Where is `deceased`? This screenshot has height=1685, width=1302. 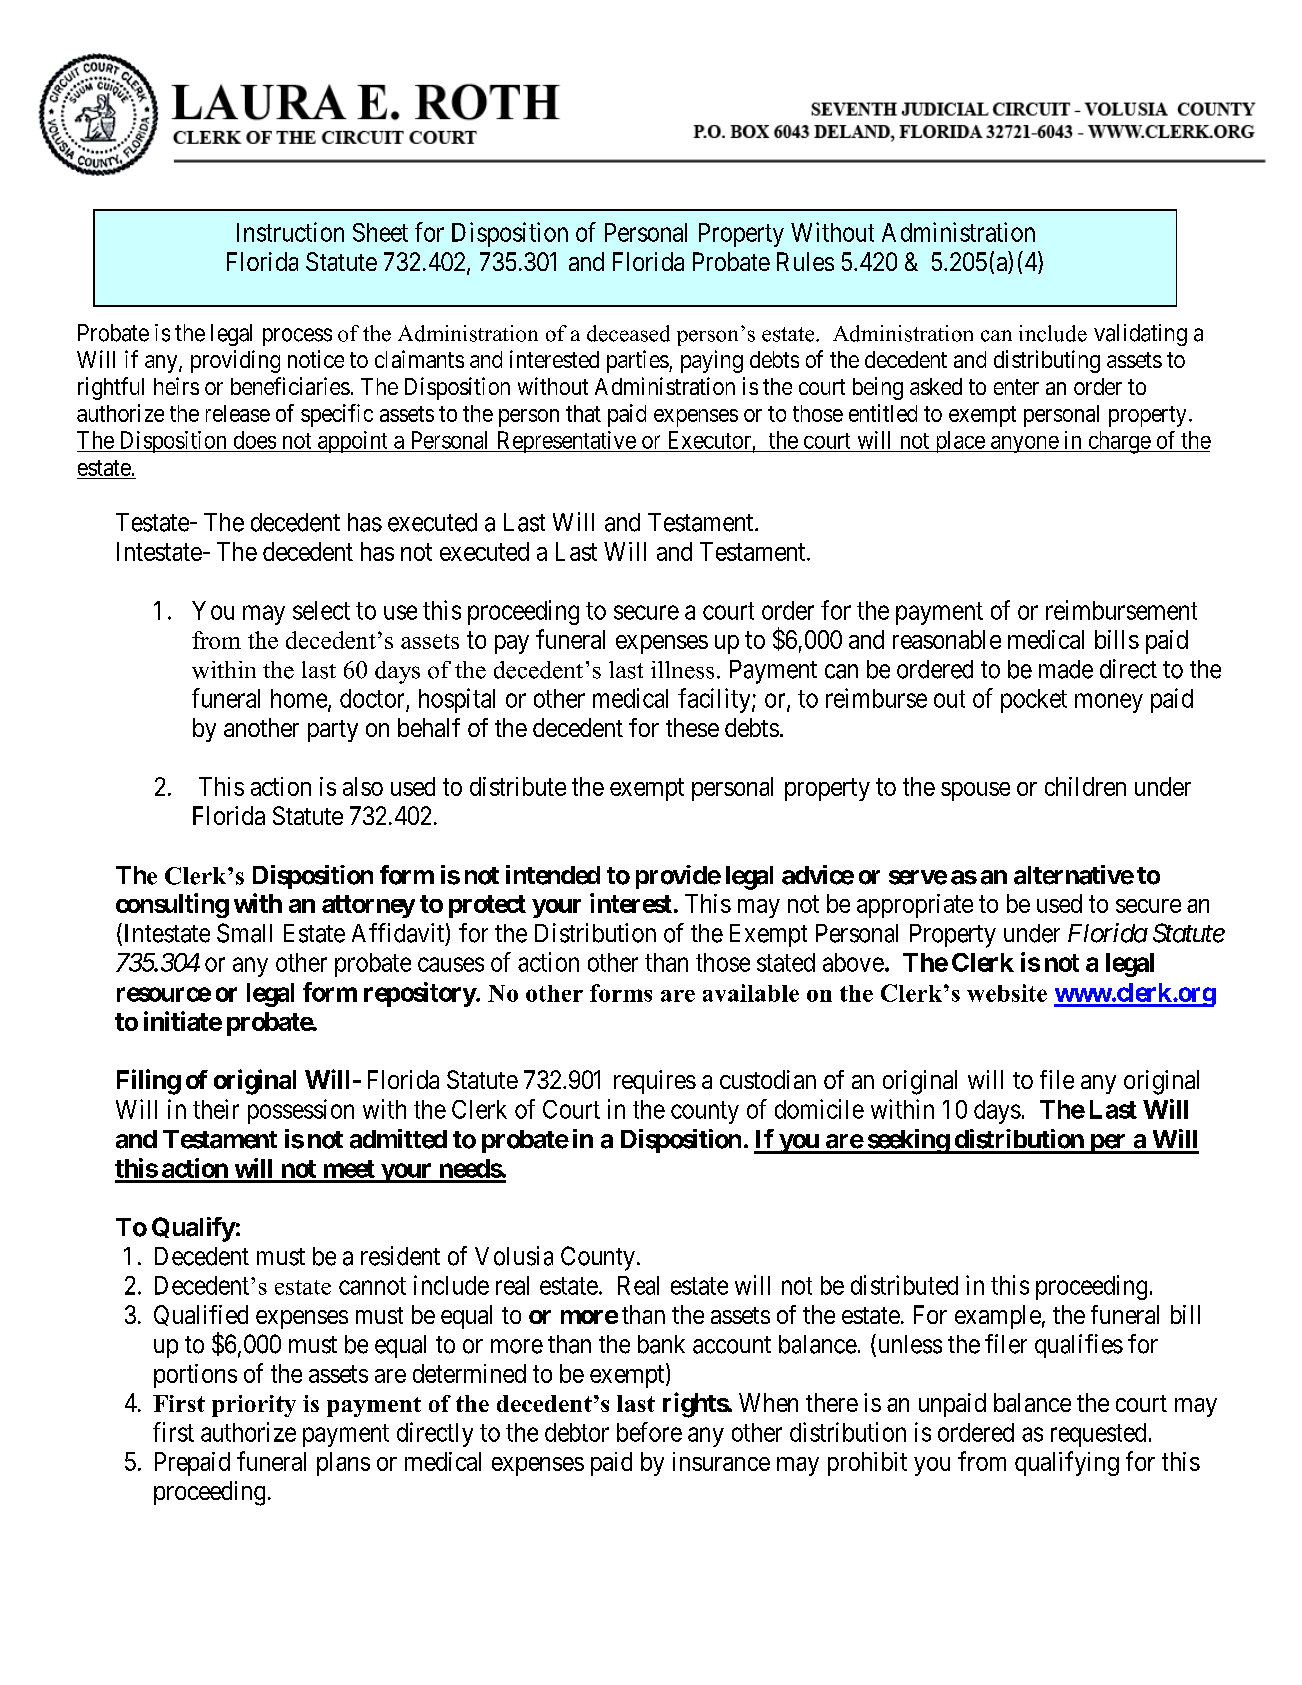
deceased is located at coordinates (628, 333).
